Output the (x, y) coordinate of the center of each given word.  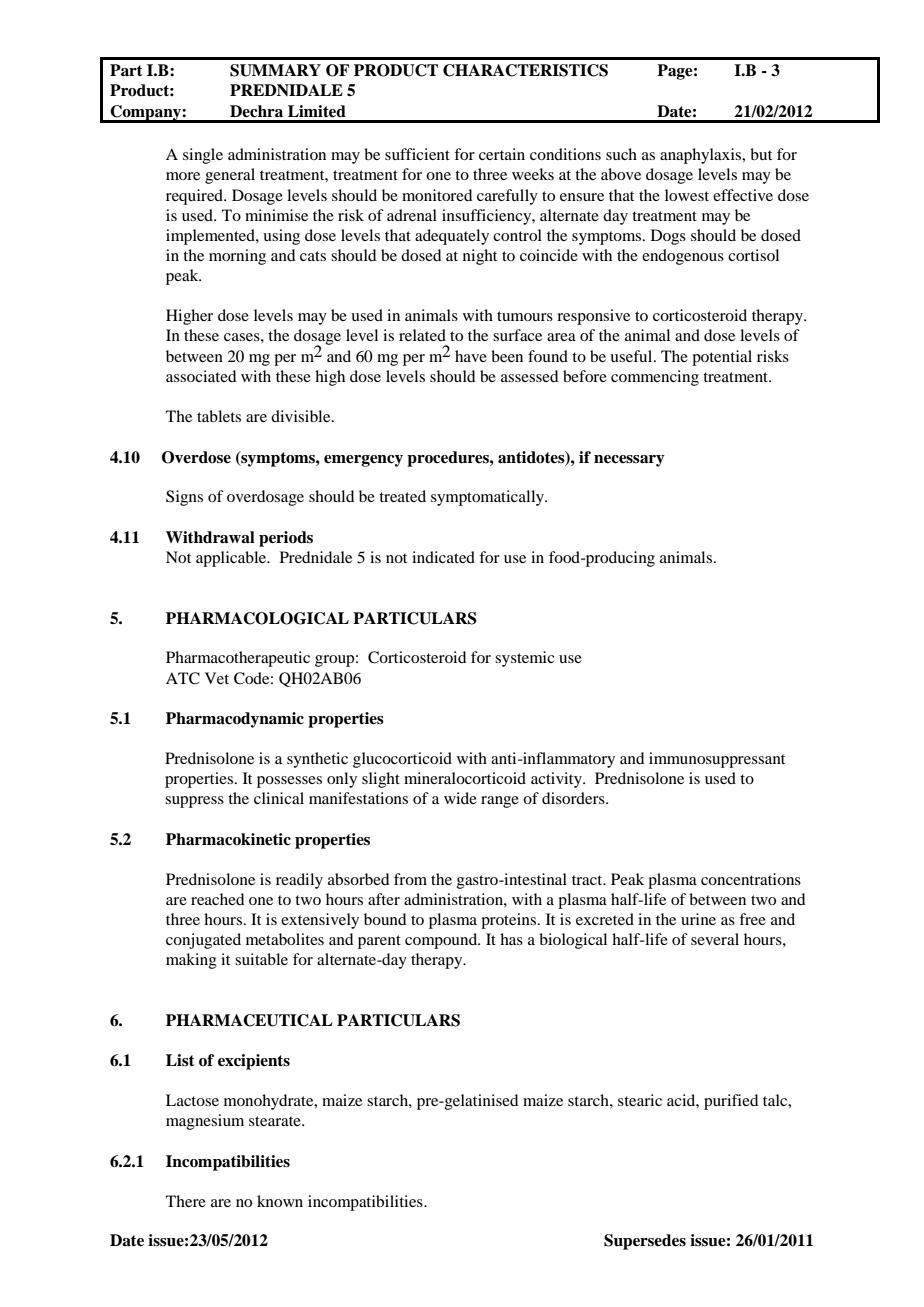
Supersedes (645, 1242)
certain (502, 154)
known (280, 1201)
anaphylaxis (702, 156)
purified (731, 1102)
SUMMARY (275, 70)
